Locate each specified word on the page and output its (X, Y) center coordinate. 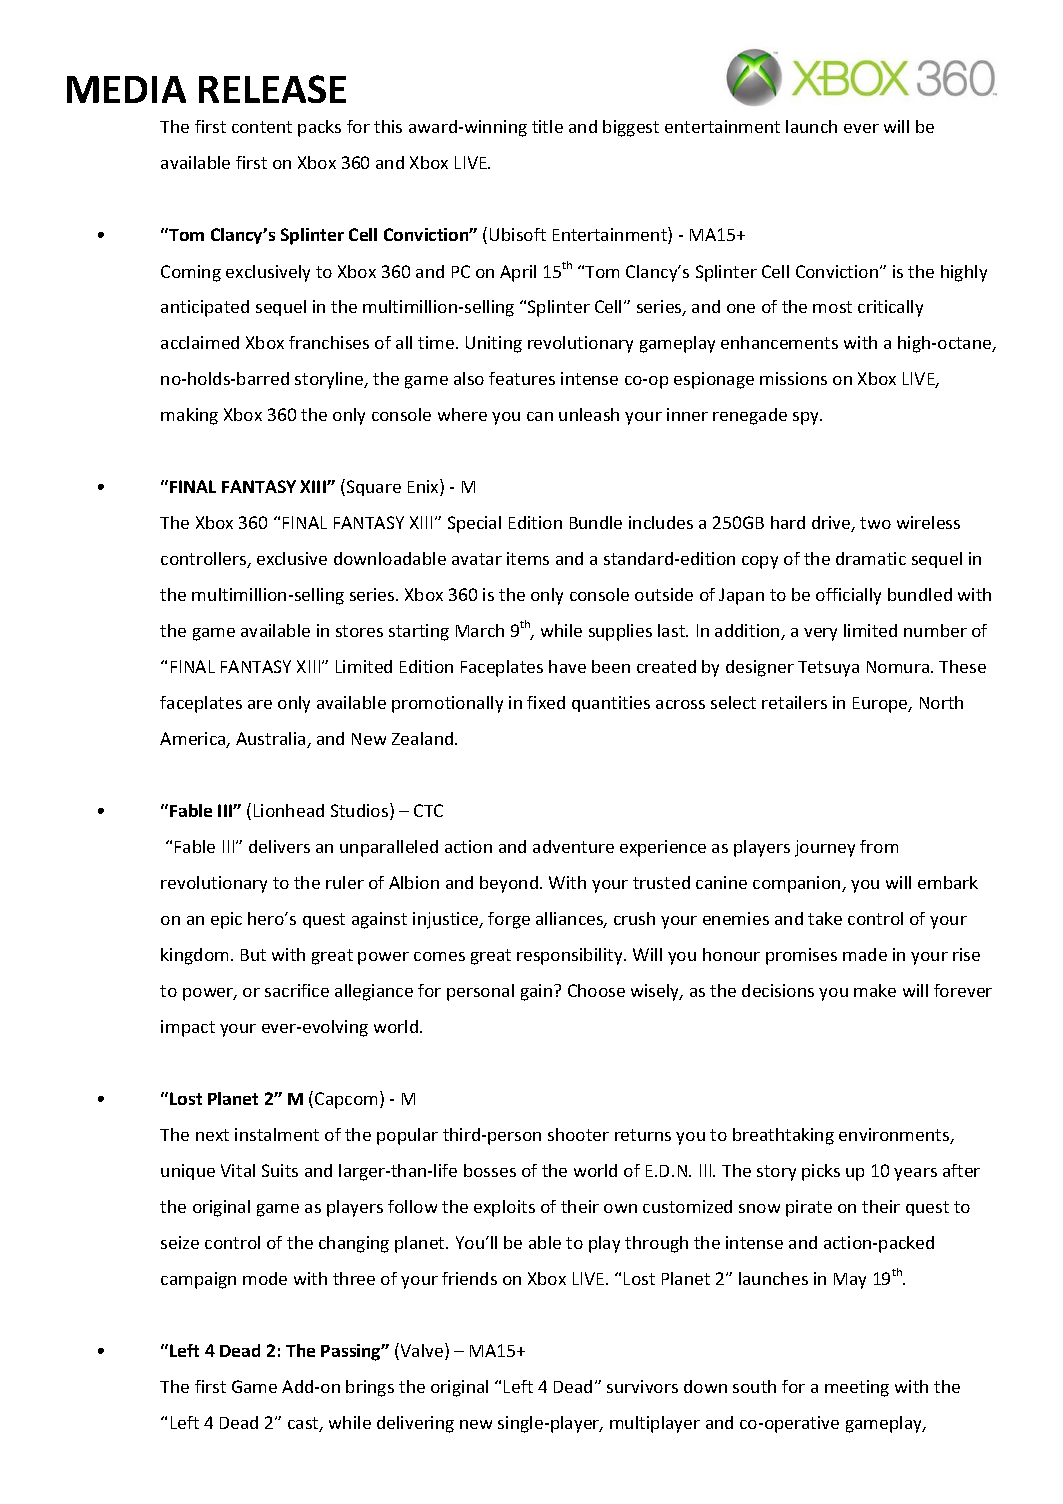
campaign (198, 1280)
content (262, 127)
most (832, 307)
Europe (881, 705)
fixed (546, 702)
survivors (642, 1386)
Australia (272, 740)
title (547, 126)
